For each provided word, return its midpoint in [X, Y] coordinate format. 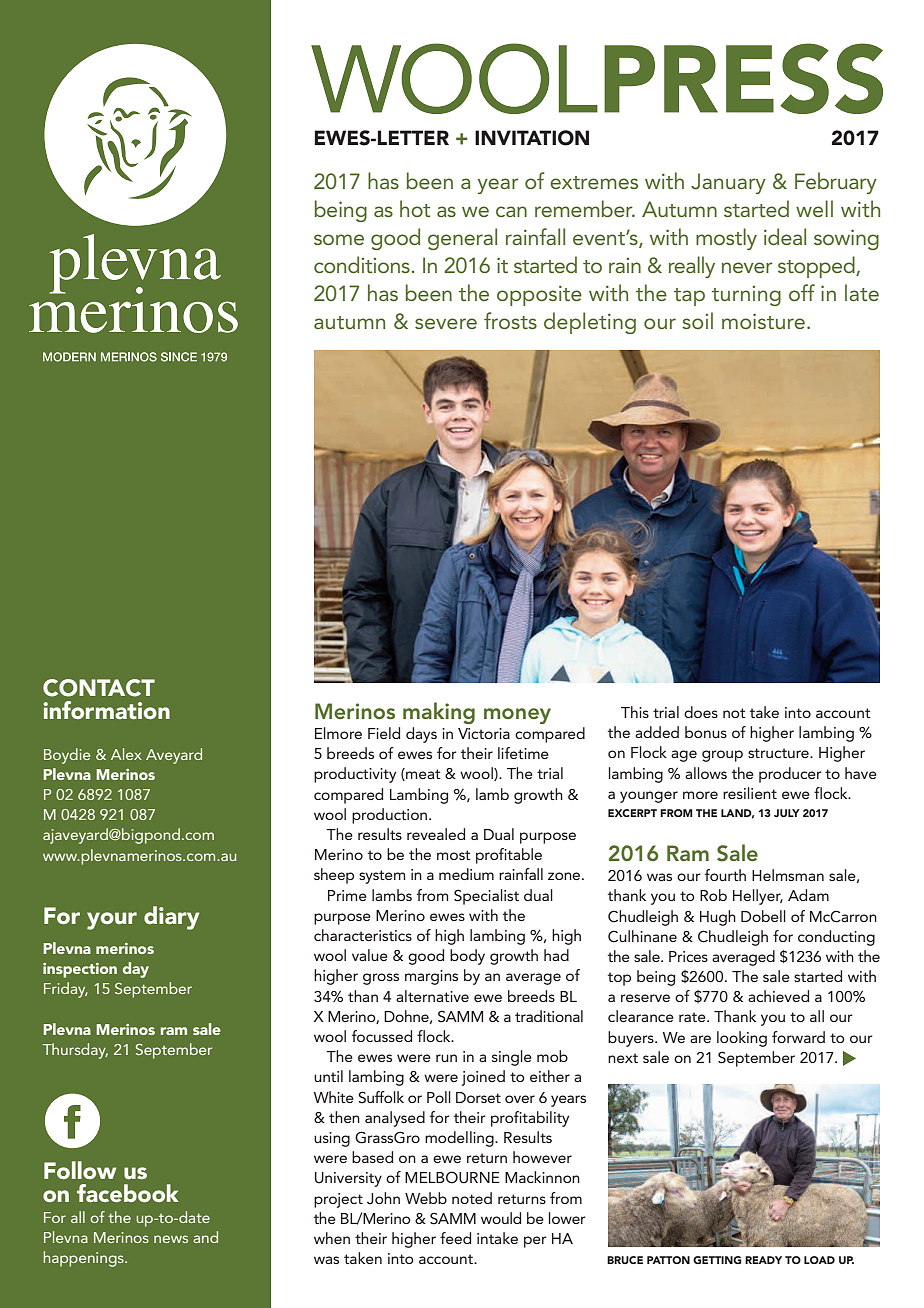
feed [455, 1238]
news [171, 1239]
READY [763, 1260]
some [339, 239]
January [728, 183]
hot [415, 208]
